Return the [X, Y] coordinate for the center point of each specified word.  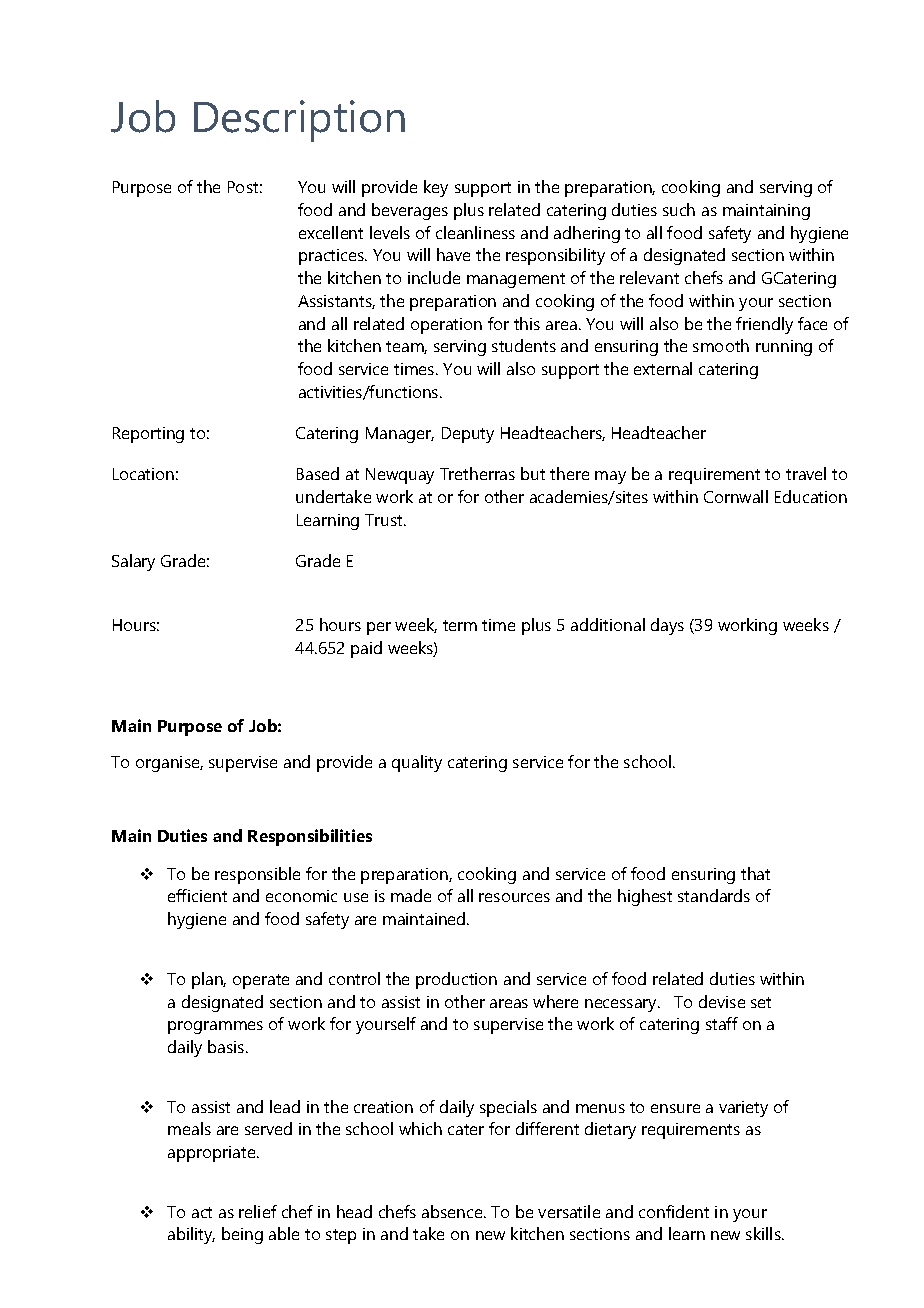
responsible [257, 875]
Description [299, 121]
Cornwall [736, 496]
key [436, 188]
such [679, 209]
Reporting [148, 435]
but [533, 473]
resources [514, 897]
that [755, 873]
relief [258, 1211]
